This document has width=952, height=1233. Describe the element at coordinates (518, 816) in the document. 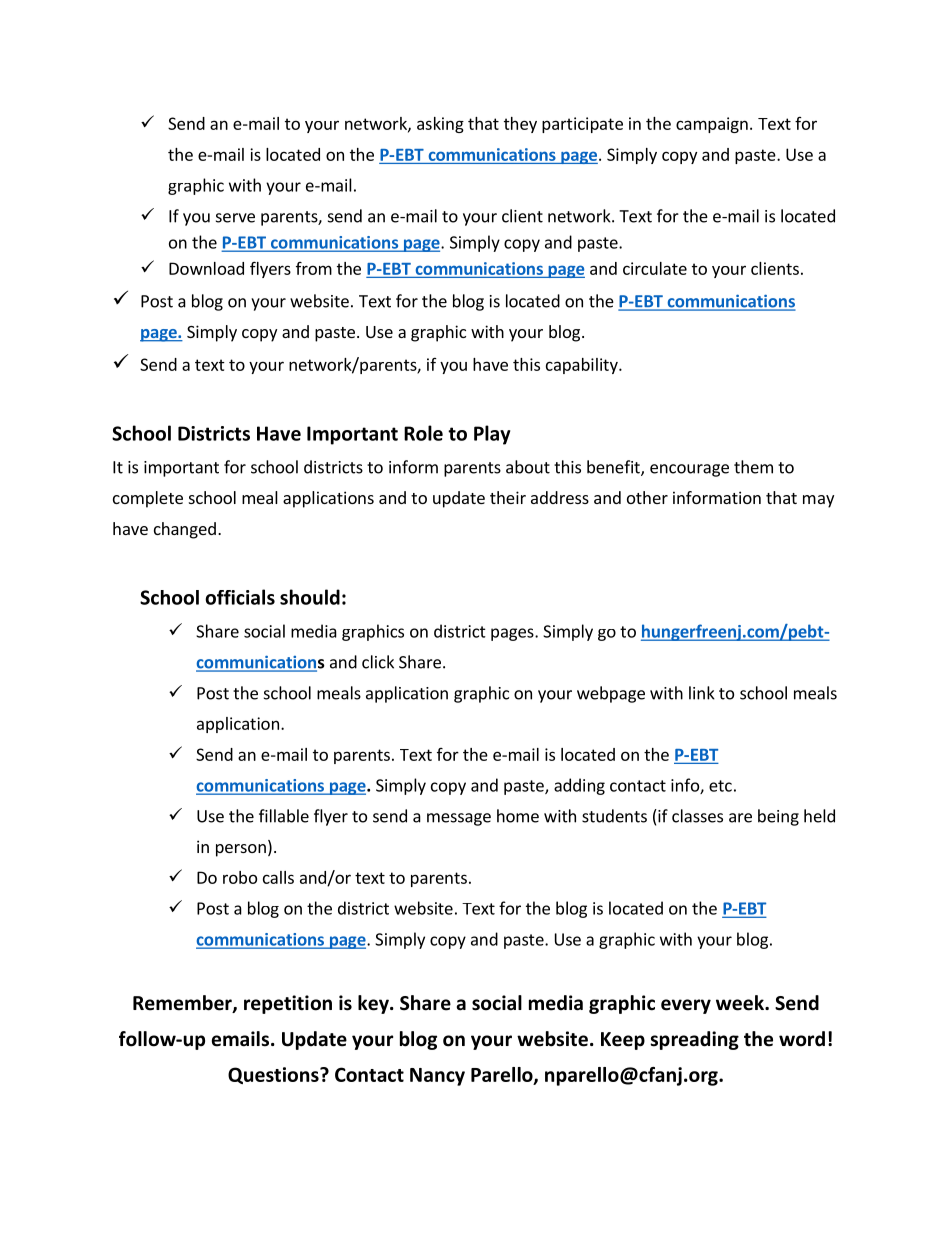

I see `home` at that location.
